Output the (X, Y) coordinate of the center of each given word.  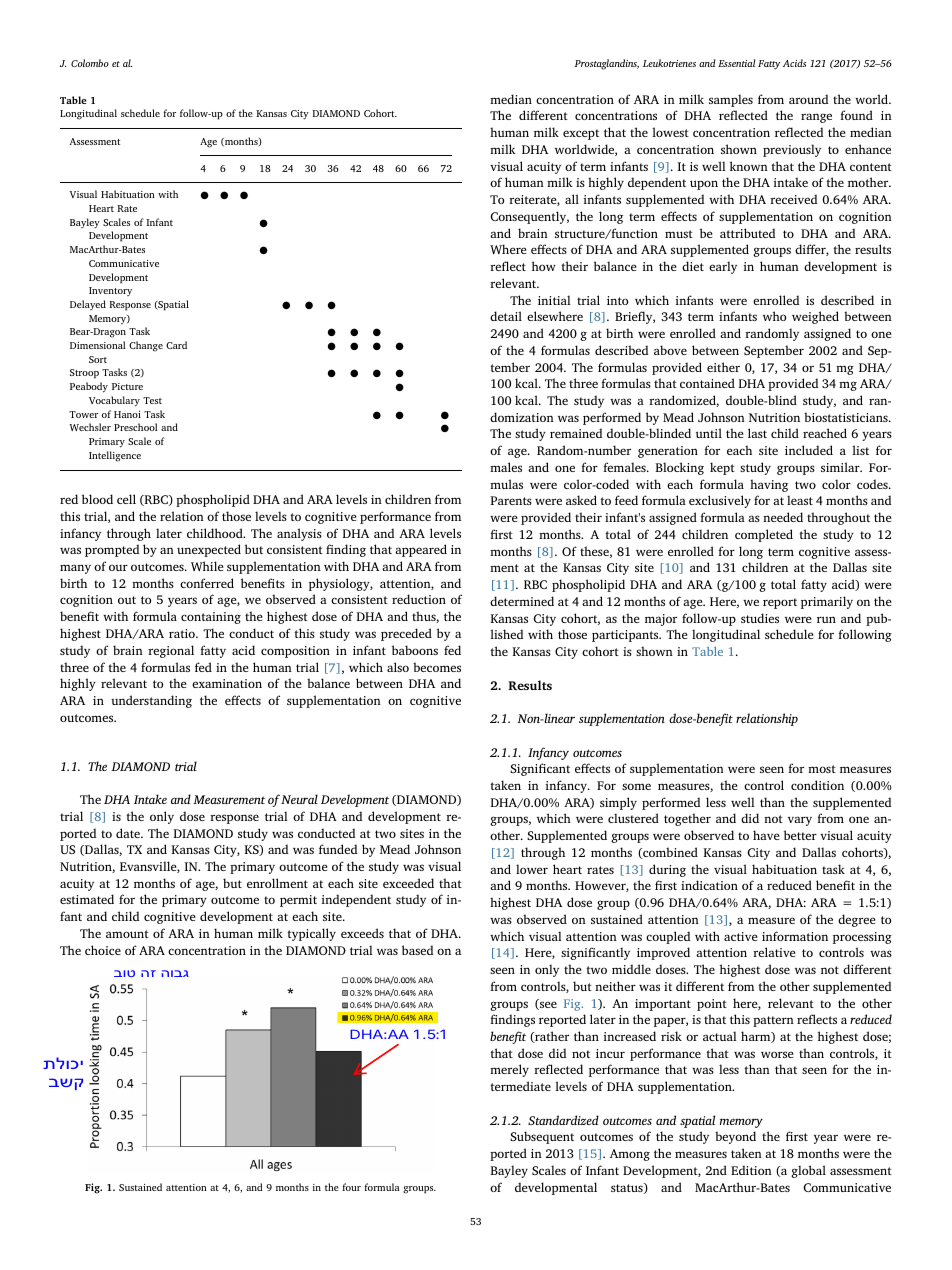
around (808, 99)
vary (800, 821)
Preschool (136, 427)
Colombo (90, 63)
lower (532, 869)
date (129, 833)
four (351, 1187)
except (581, 134)
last (757, 433)
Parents (511, 500)
